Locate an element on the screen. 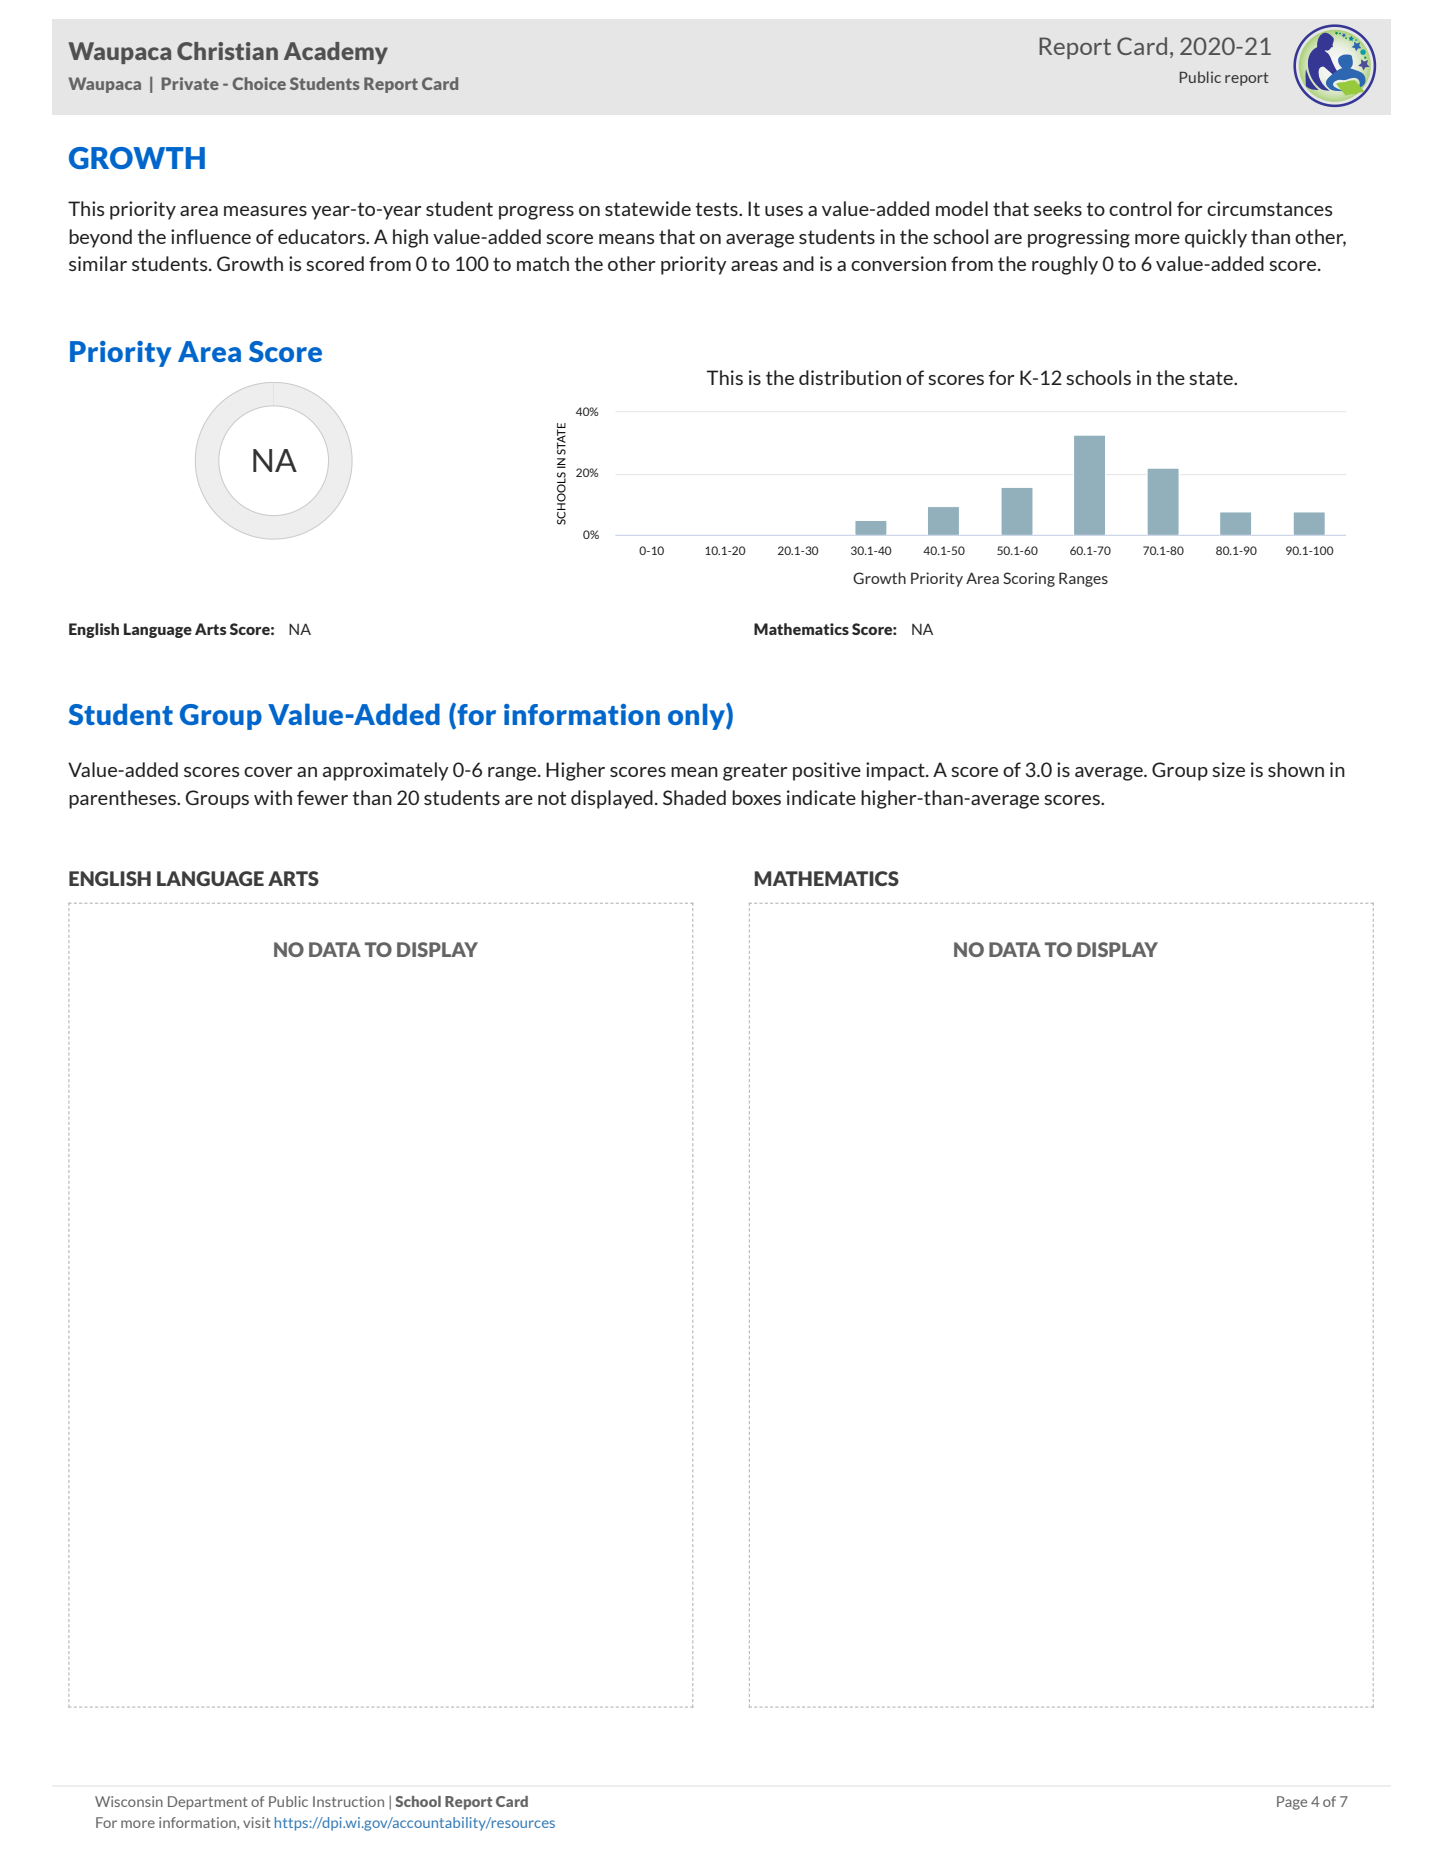 The image size is (1440, 1863). visit is located at coordinates (257, 1822).
